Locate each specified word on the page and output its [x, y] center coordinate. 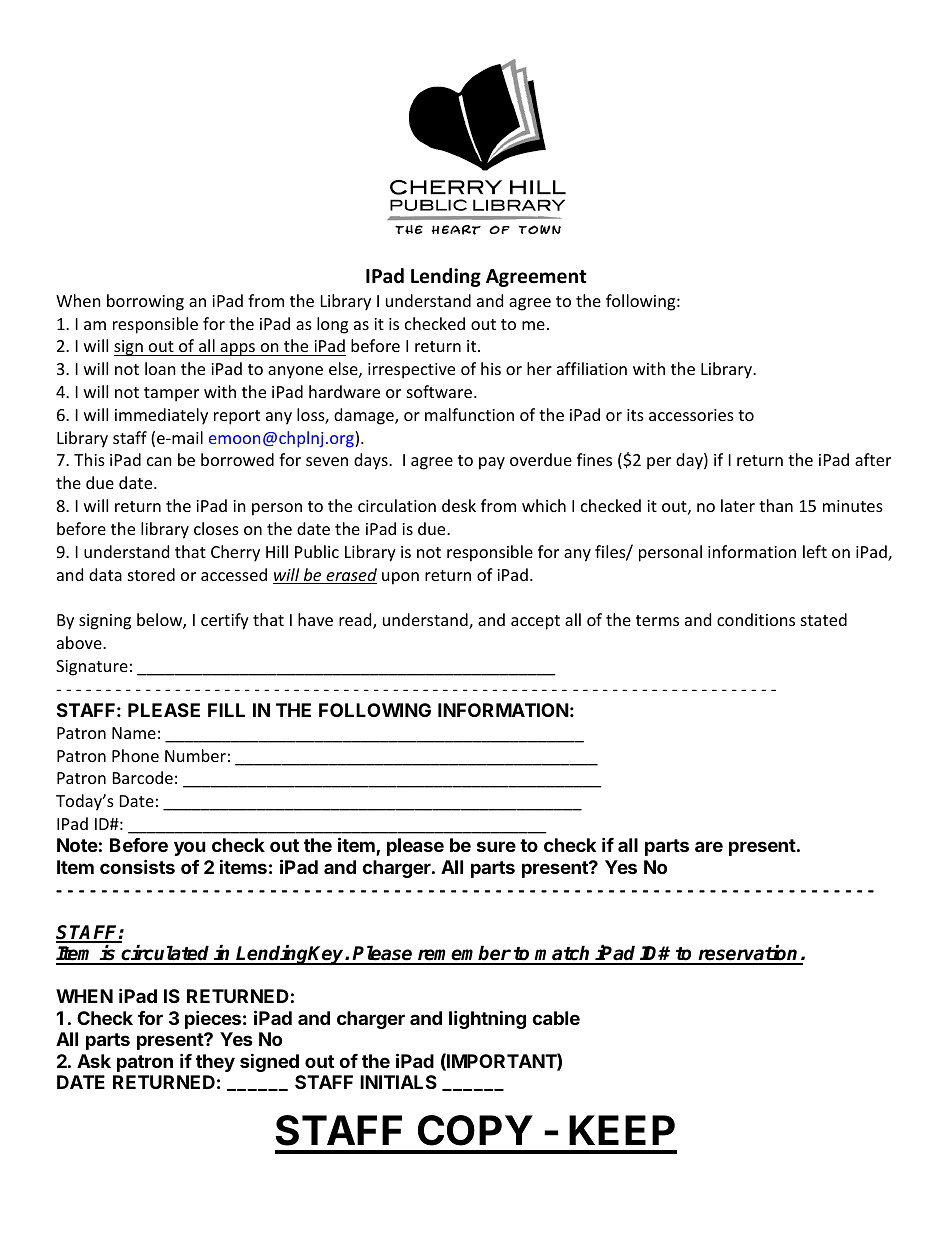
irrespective [411, 371]
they [215, 1063]
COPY [475, 1130]
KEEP [622, 1130]
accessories [691, 415]
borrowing [145, 302]
